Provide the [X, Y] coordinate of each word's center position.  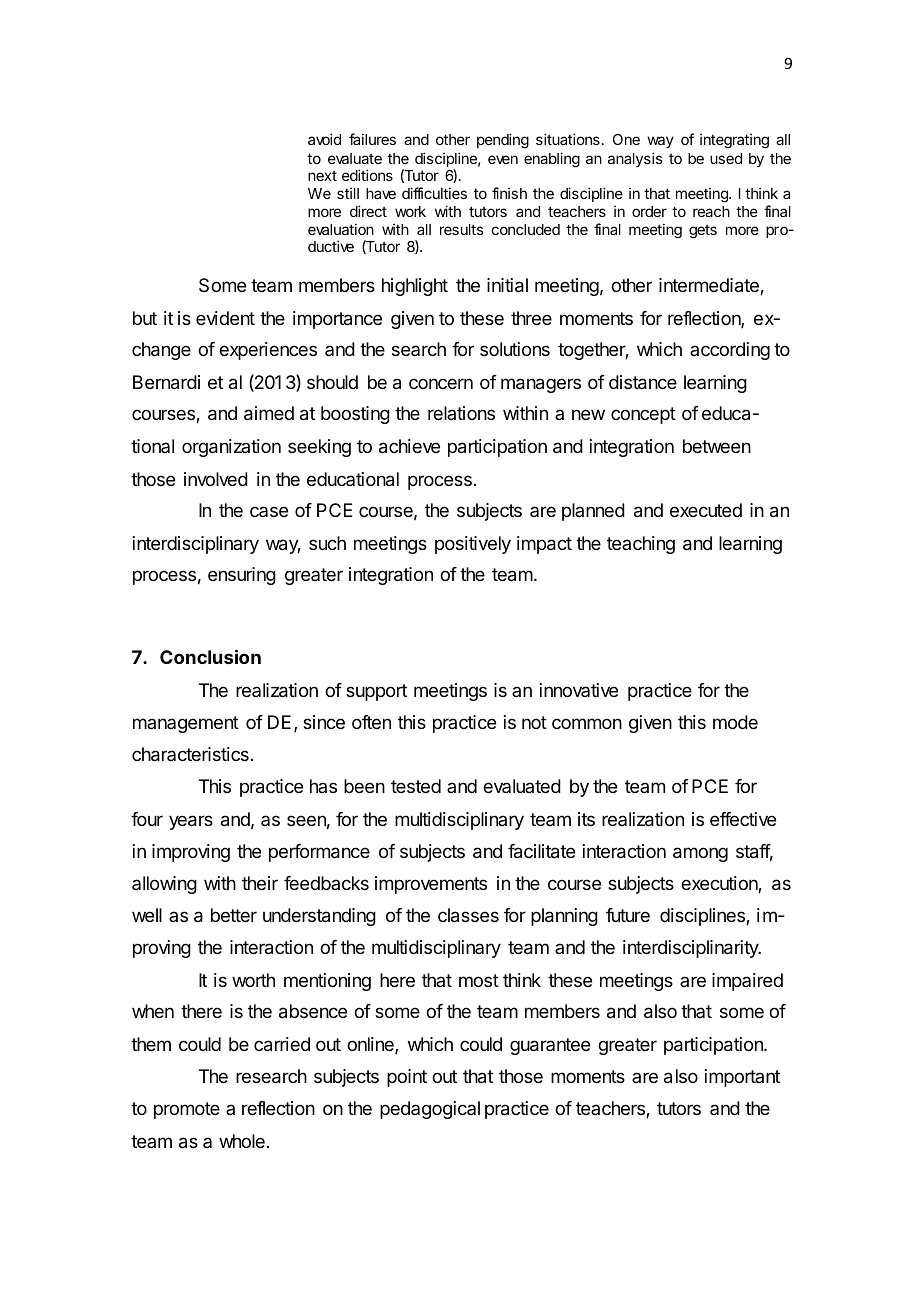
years [191, 822]
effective [743, 819]
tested [416, 786]
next [322, 176]
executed [706, 510]
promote [187, 1110]
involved [216, 479]
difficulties [434, 193]
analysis [635, 159]
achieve [409, 446]
